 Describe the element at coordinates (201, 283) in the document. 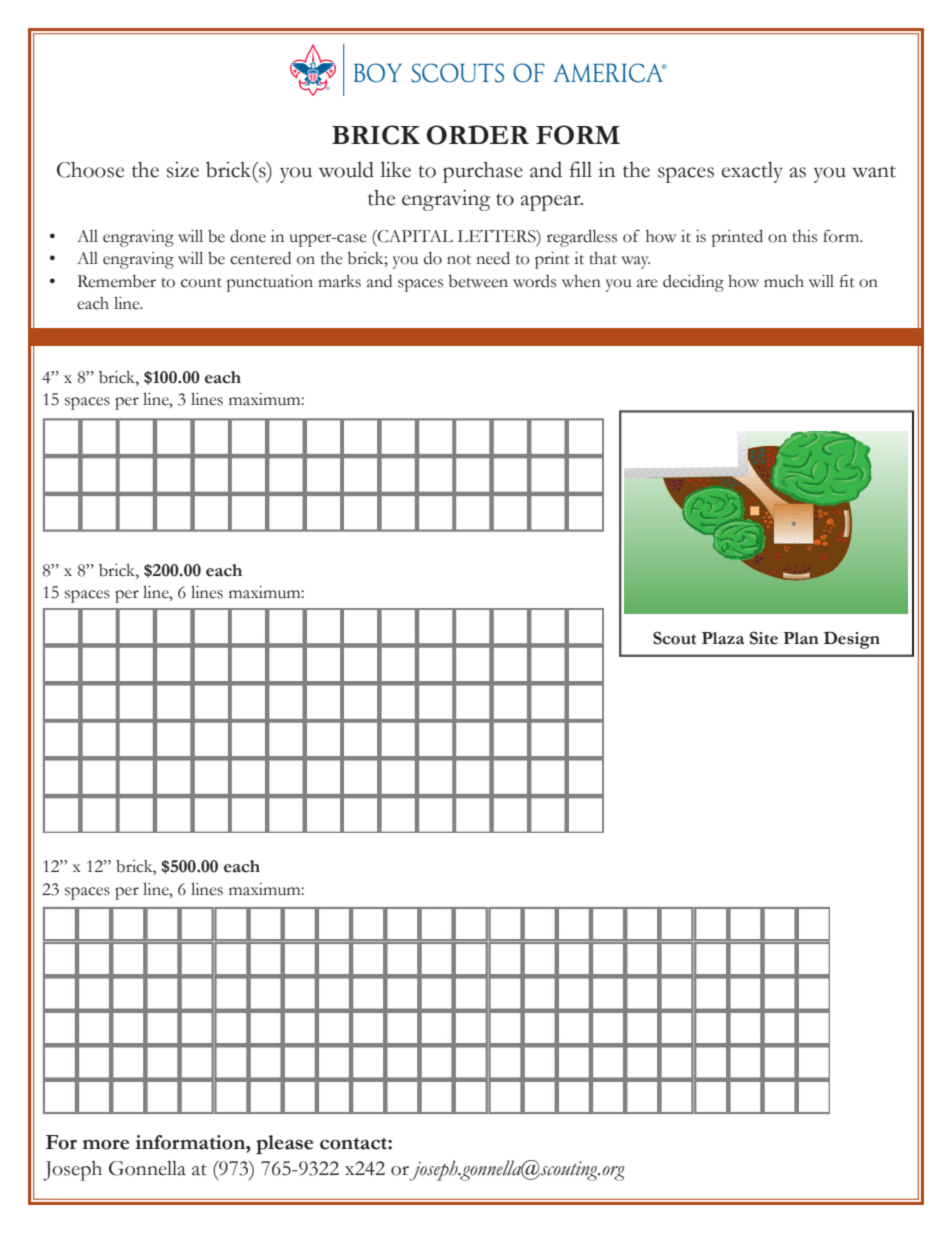

I see `count` at that location.
